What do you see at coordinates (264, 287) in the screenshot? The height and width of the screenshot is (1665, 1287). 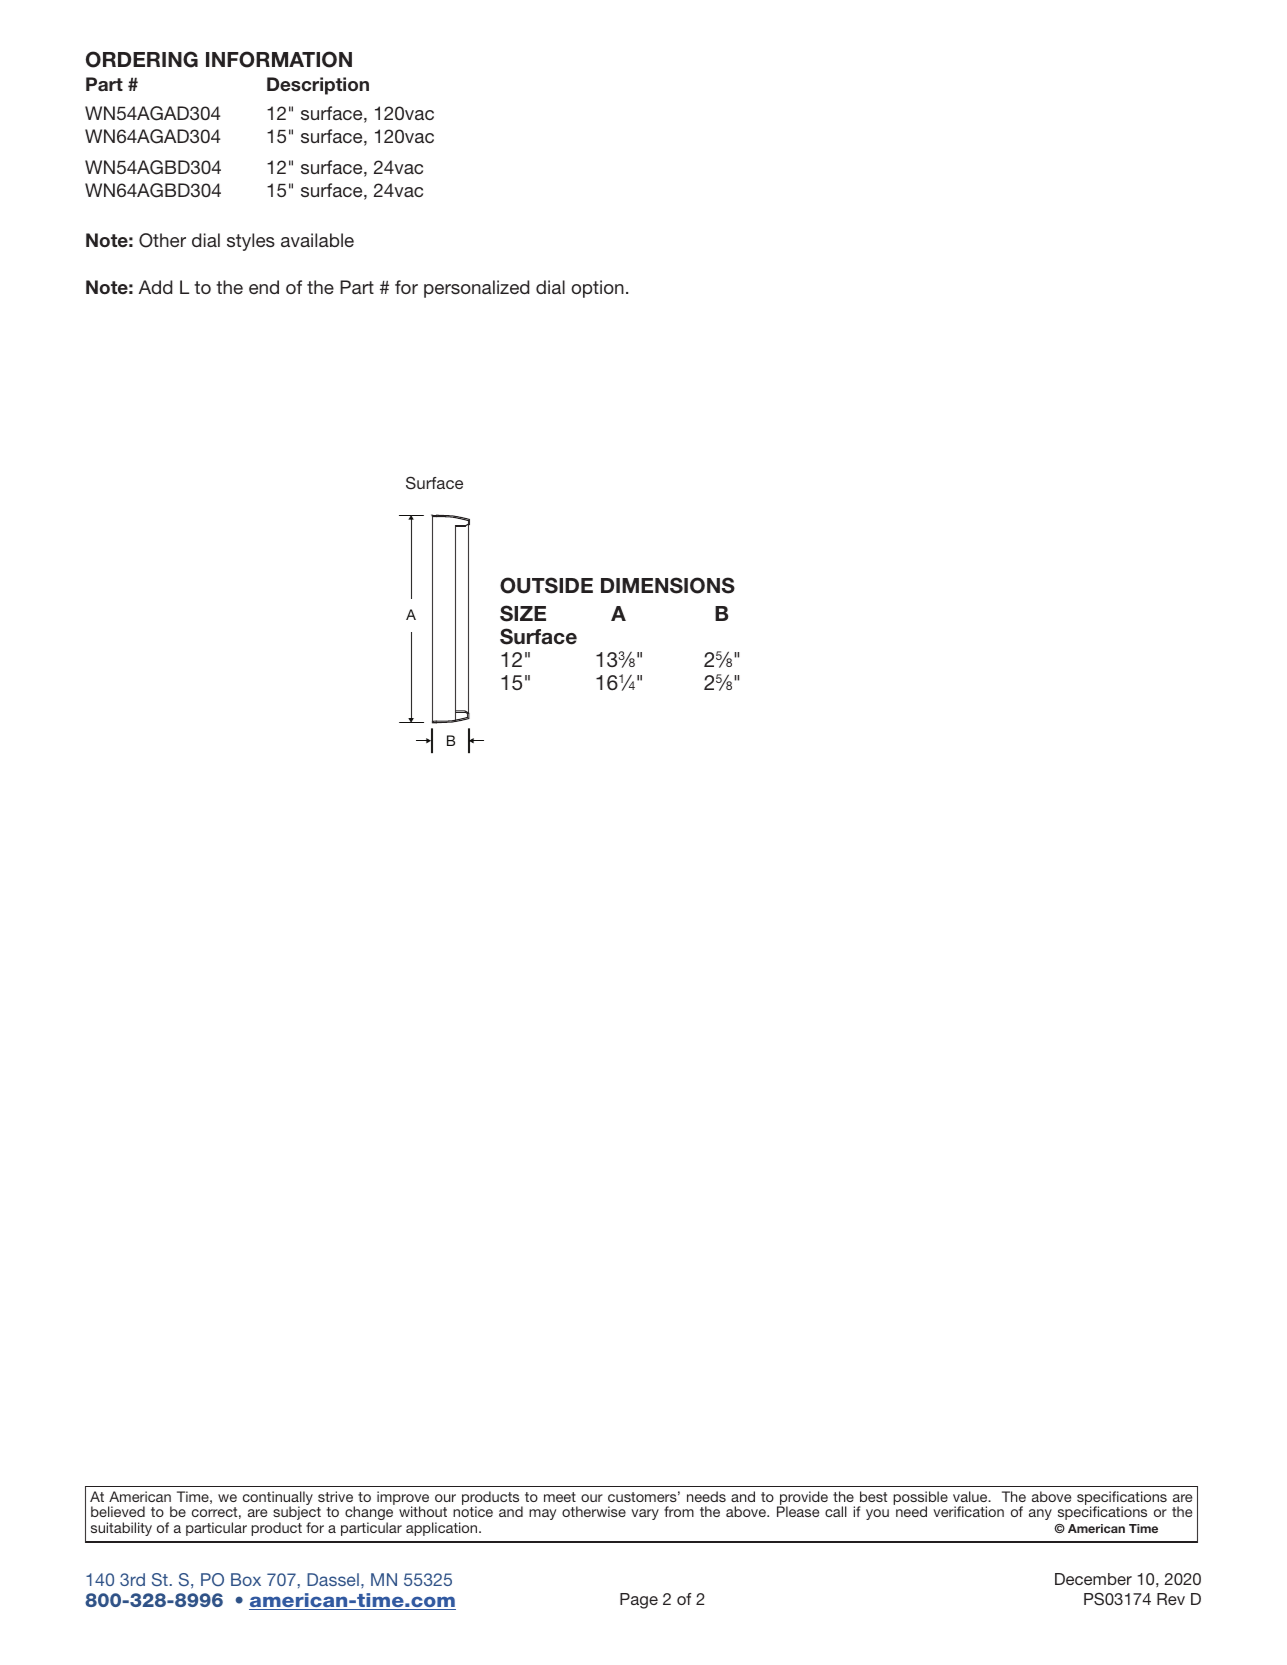 I see `end` at bounding box center [264, 287].
